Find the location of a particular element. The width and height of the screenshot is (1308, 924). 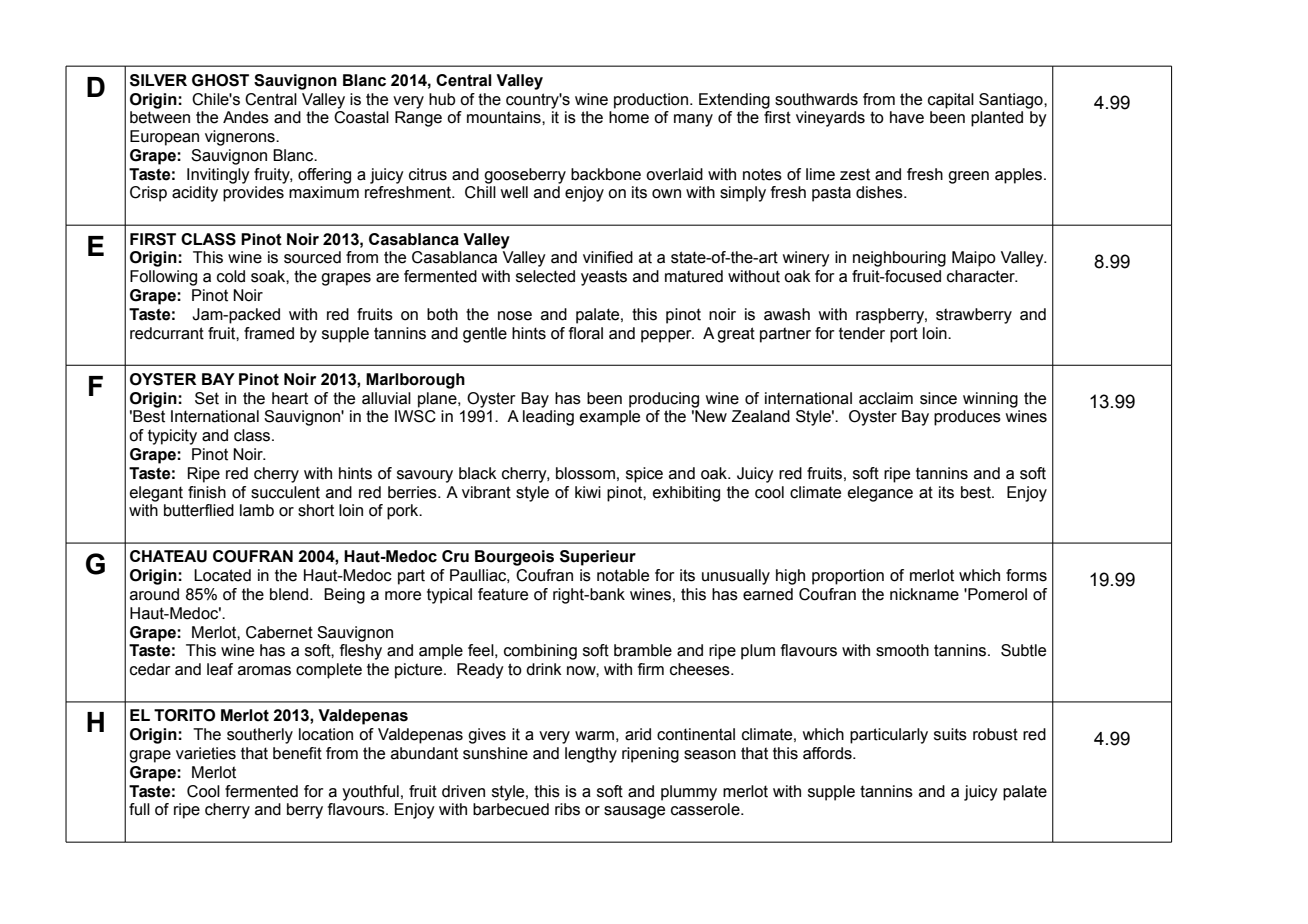

leading is located at coordinates (548, 418).
